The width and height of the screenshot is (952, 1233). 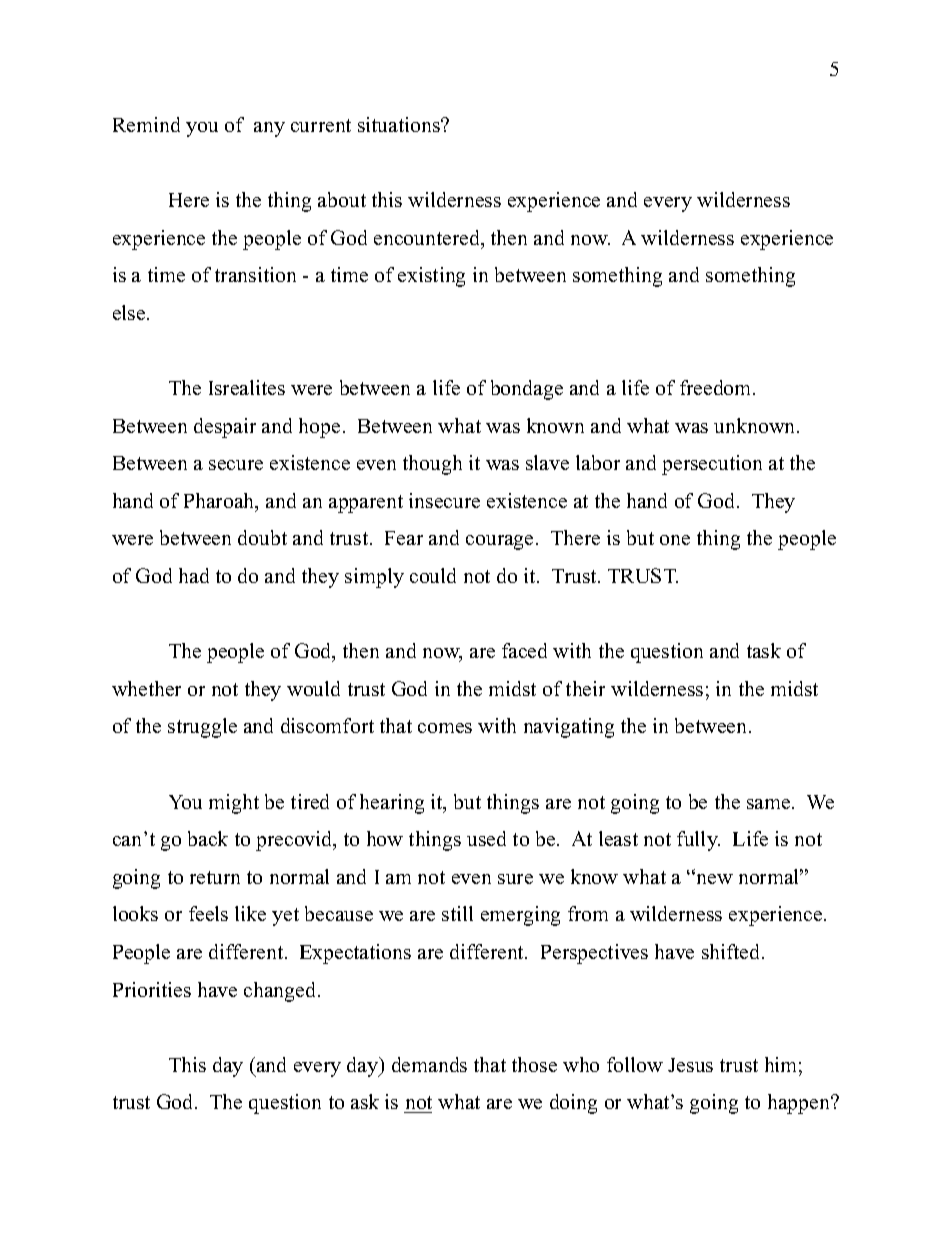 What do you see at coordinates (234, 804) in the screenshot?
I see `might` at bounding box center [234, 804].
